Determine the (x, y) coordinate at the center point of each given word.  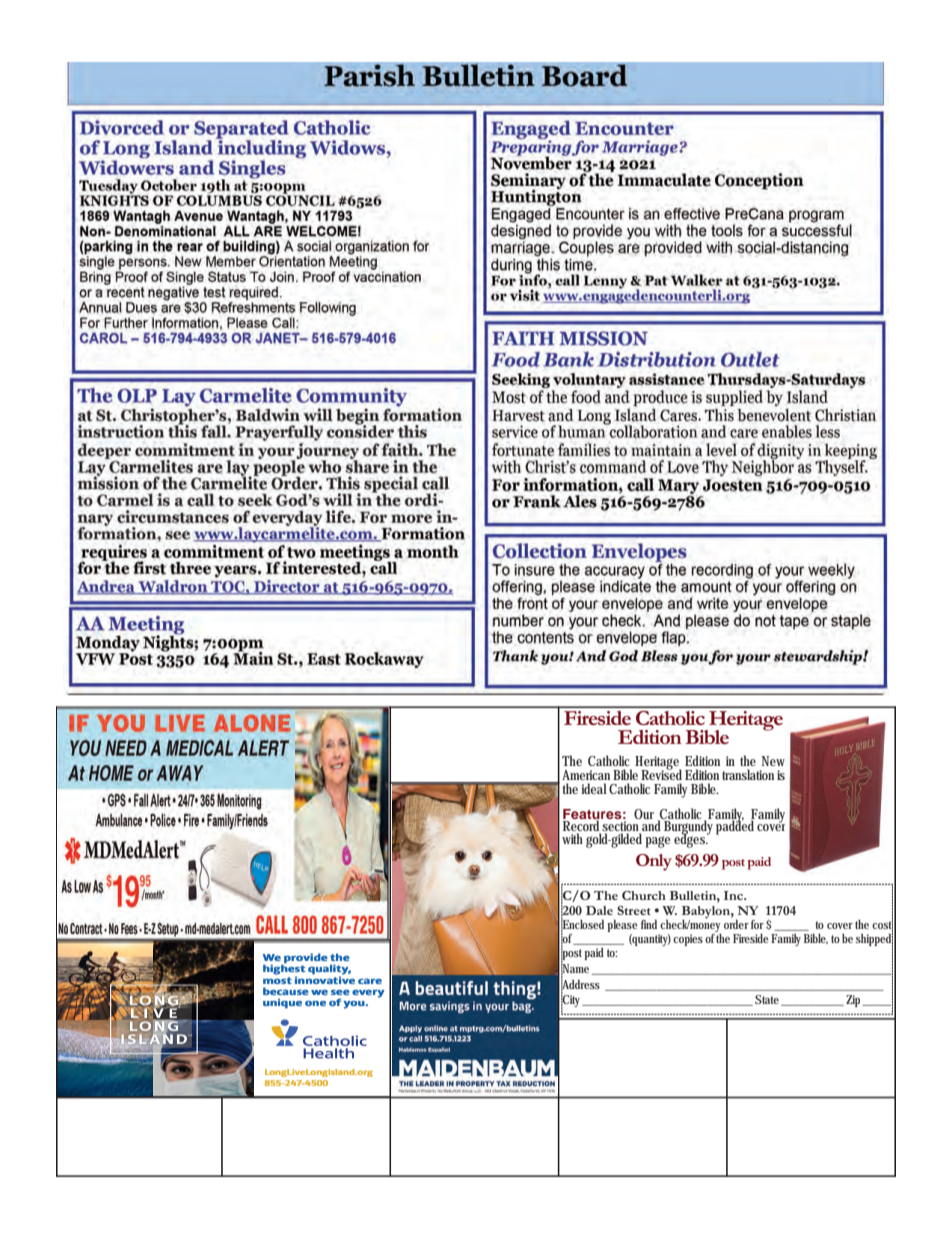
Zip (855, 1001)
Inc (735, 895)
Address (580, 984)
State (768, 1000)
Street (634, 910)
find (651, 924)
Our (644, 814)
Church (644, 895)
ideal (594, 788)
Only (654, 862)
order (736, 924)
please (622, 927)
